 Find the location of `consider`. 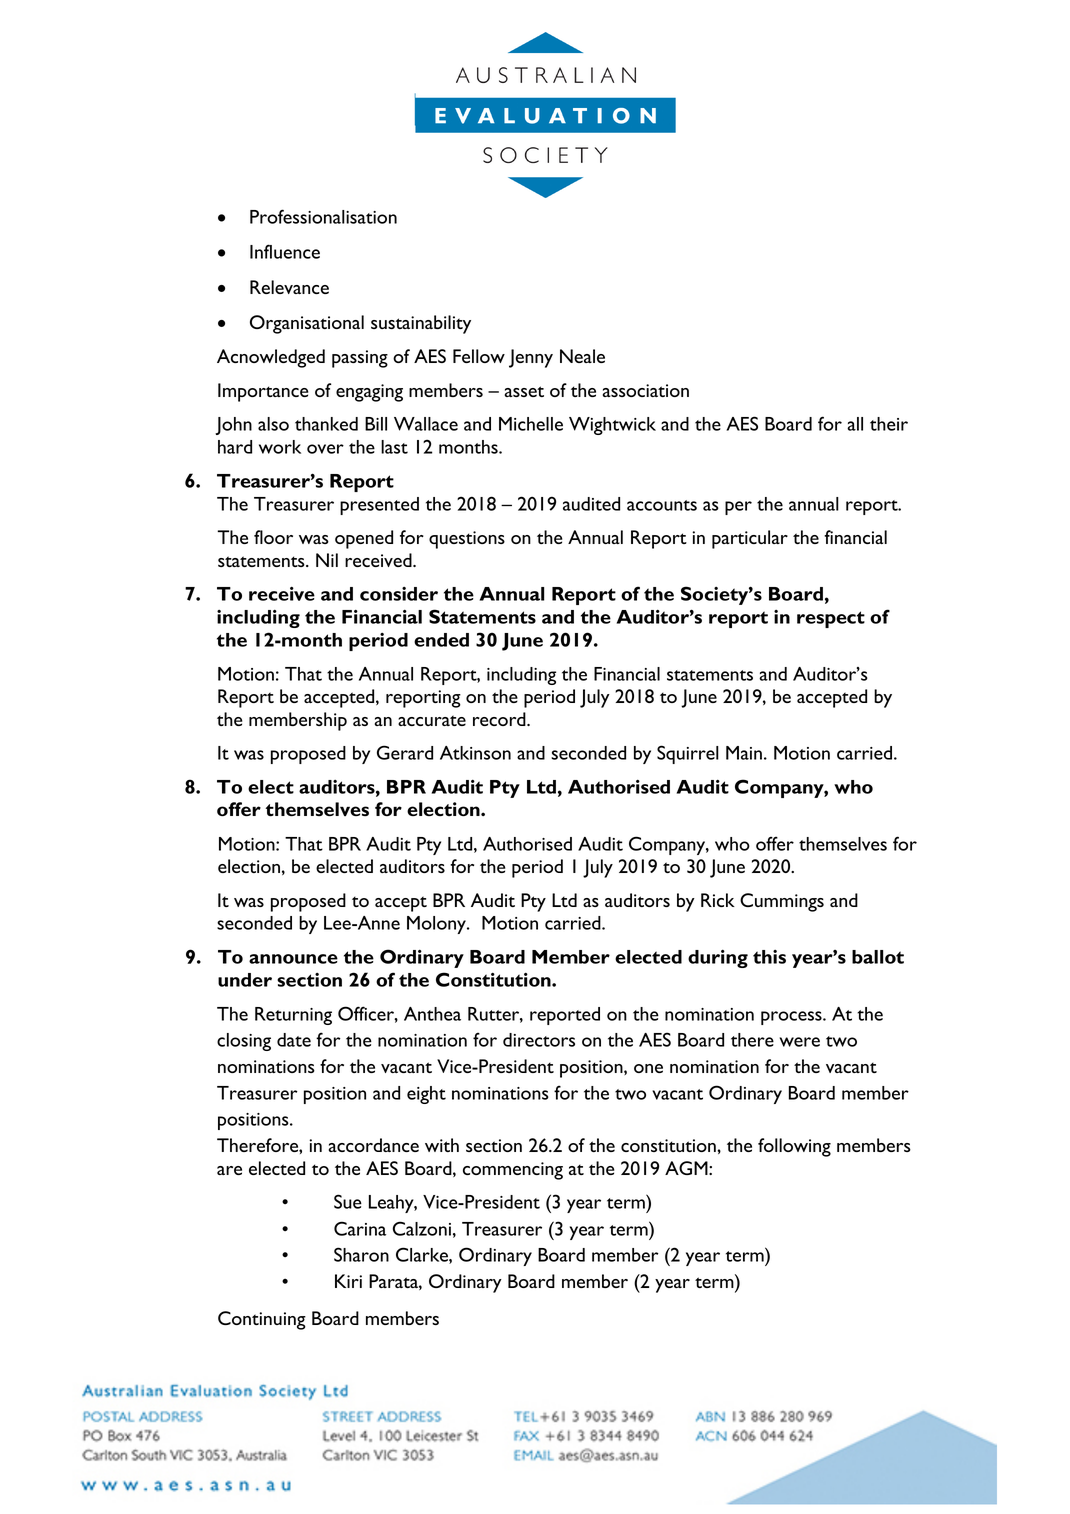

consider is located at coordinates (399, 594).
